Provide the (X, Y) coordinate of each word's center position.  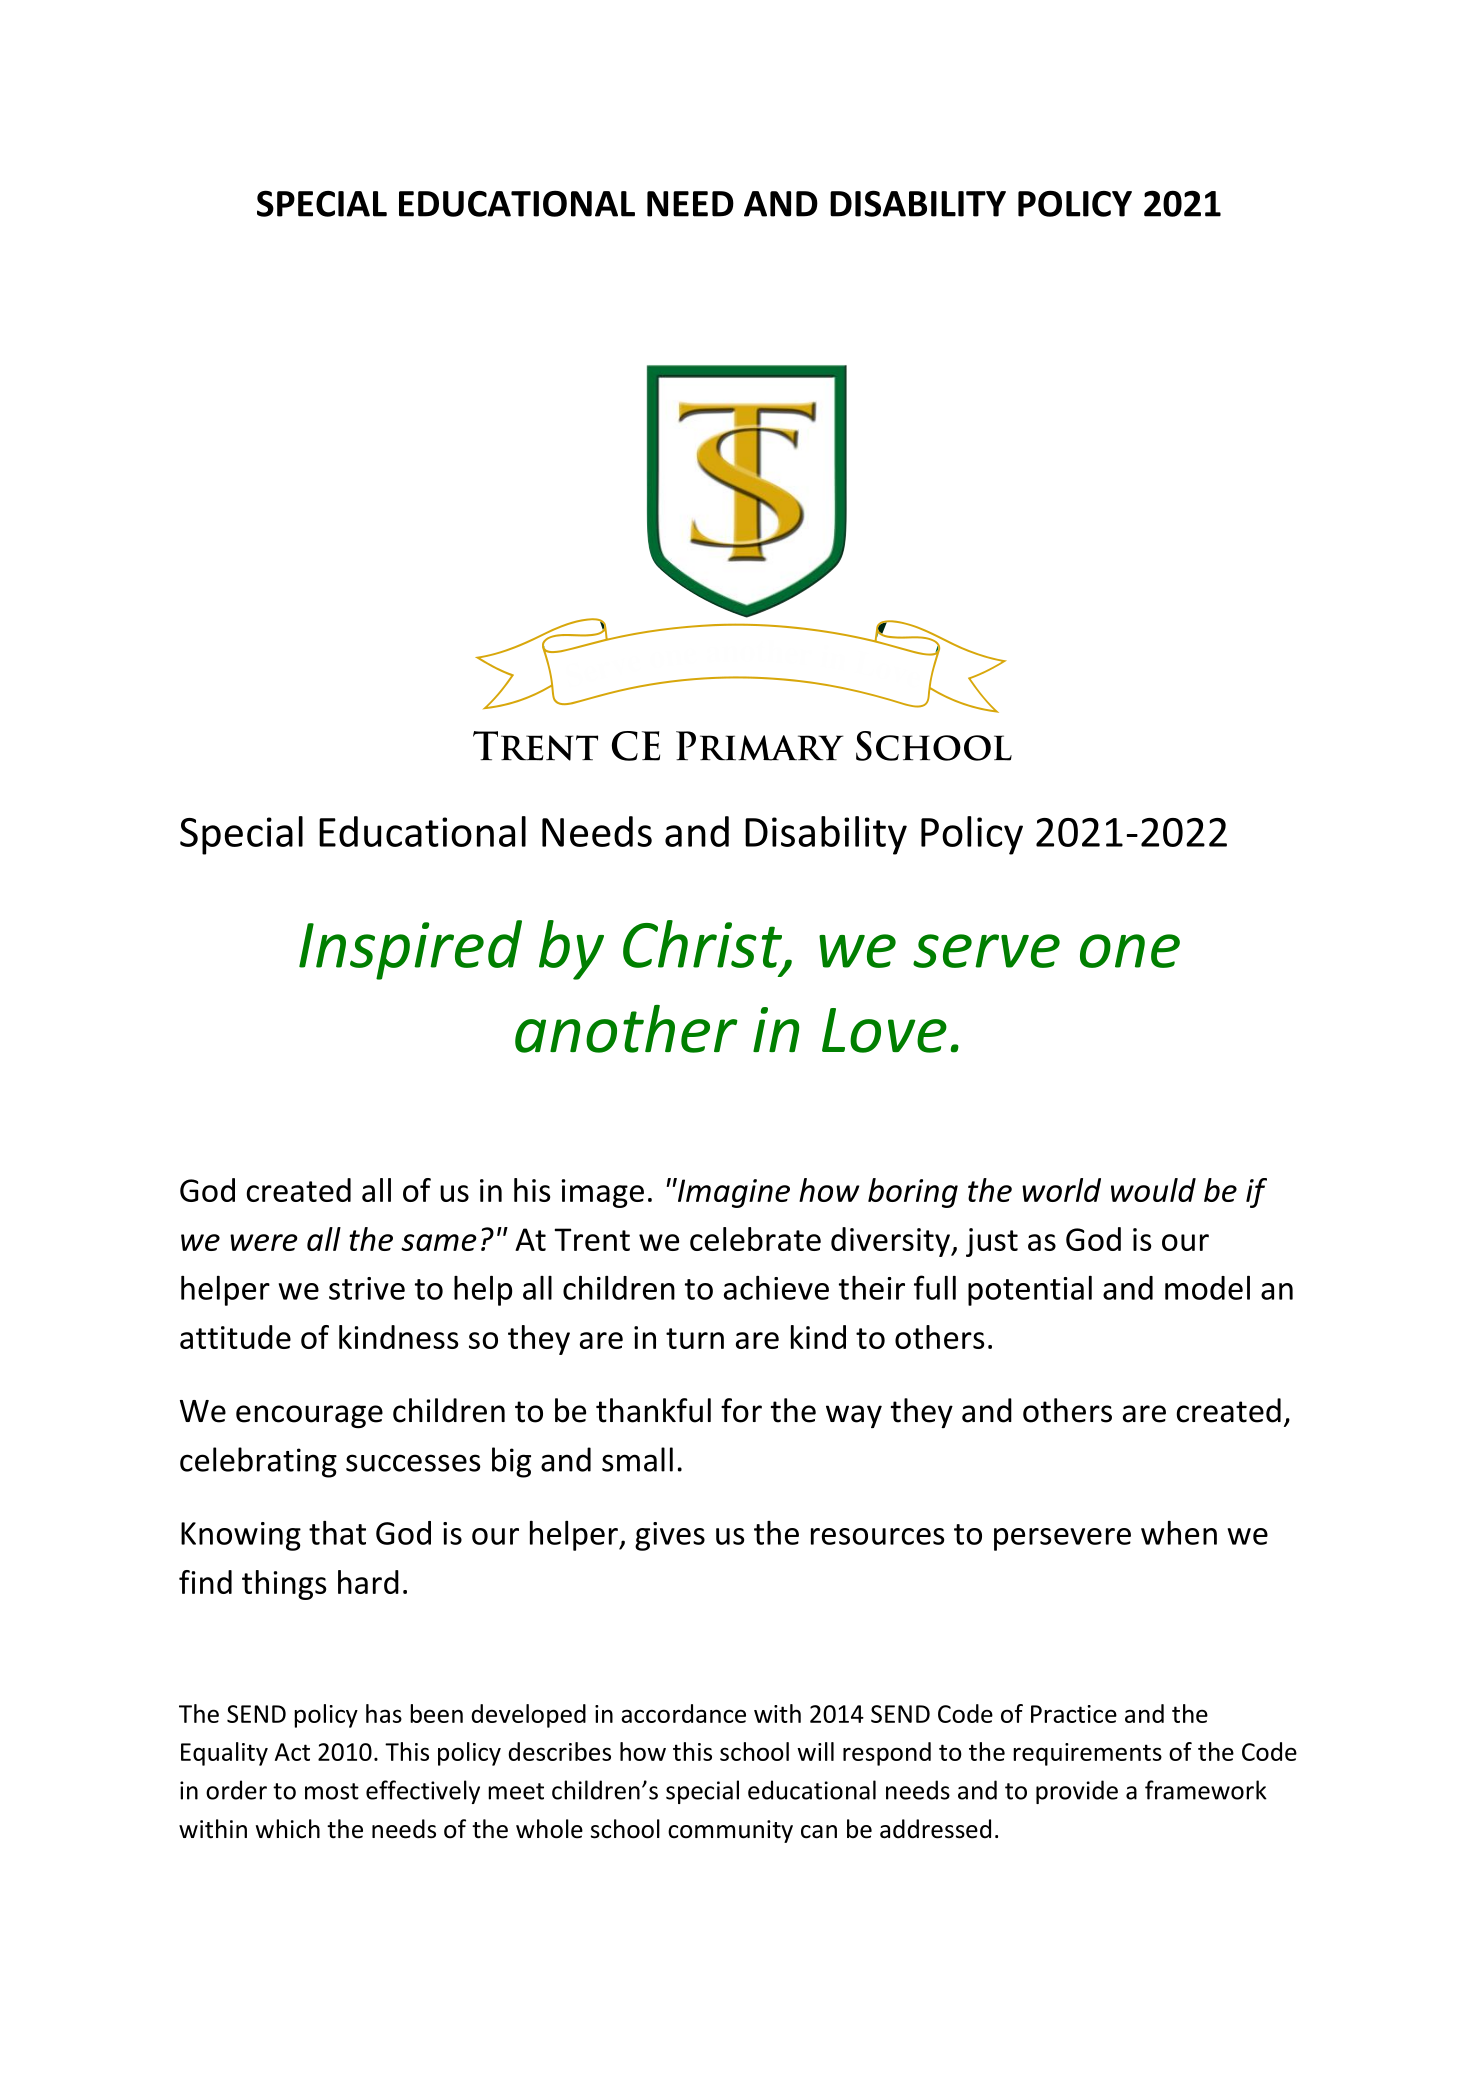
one (1130, 951)
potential (1030, 1291)
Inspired (410, 950)
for (741, 1410)
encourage (309, 1417)
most (332, 1791)
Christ (704, 945)
